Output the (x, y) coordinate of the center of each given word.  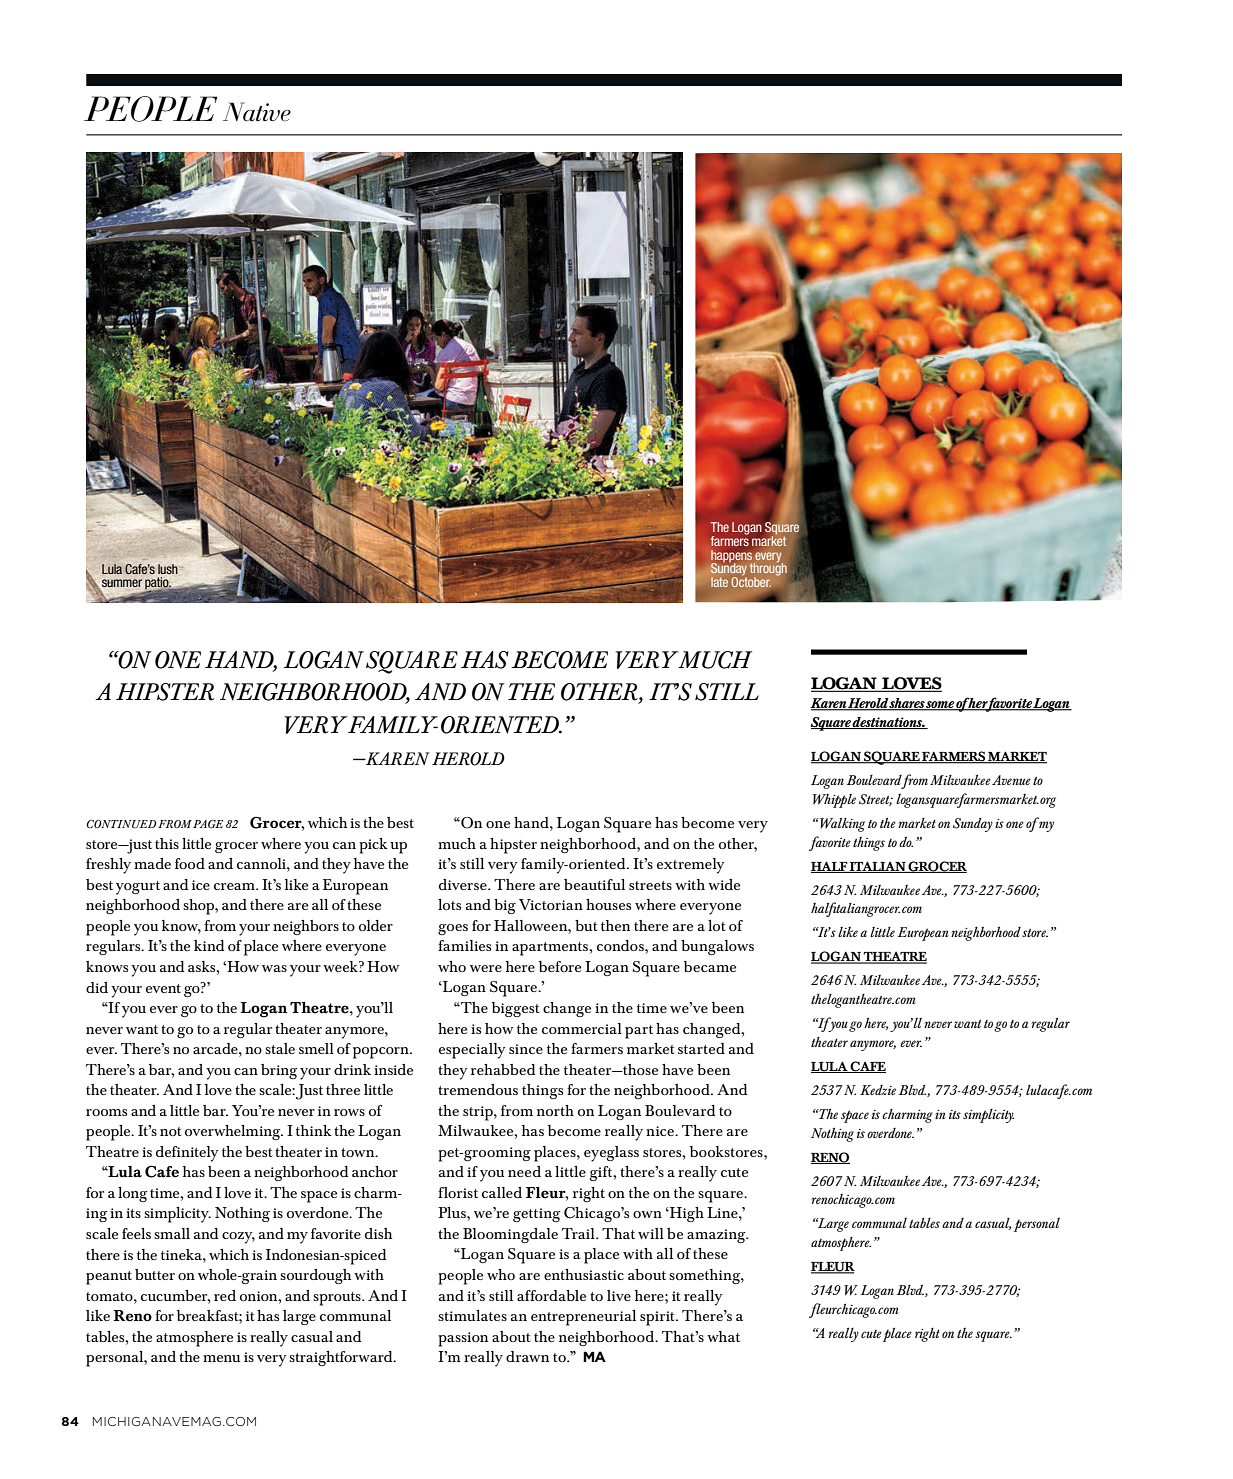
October (751, 580)
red (225, 1295)
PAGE (208, 824)
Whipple (834, 801)
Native (257, 112)
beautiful (594, 884)
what (723, 1336)
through (768, 569)
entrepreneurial (583, 1318)
